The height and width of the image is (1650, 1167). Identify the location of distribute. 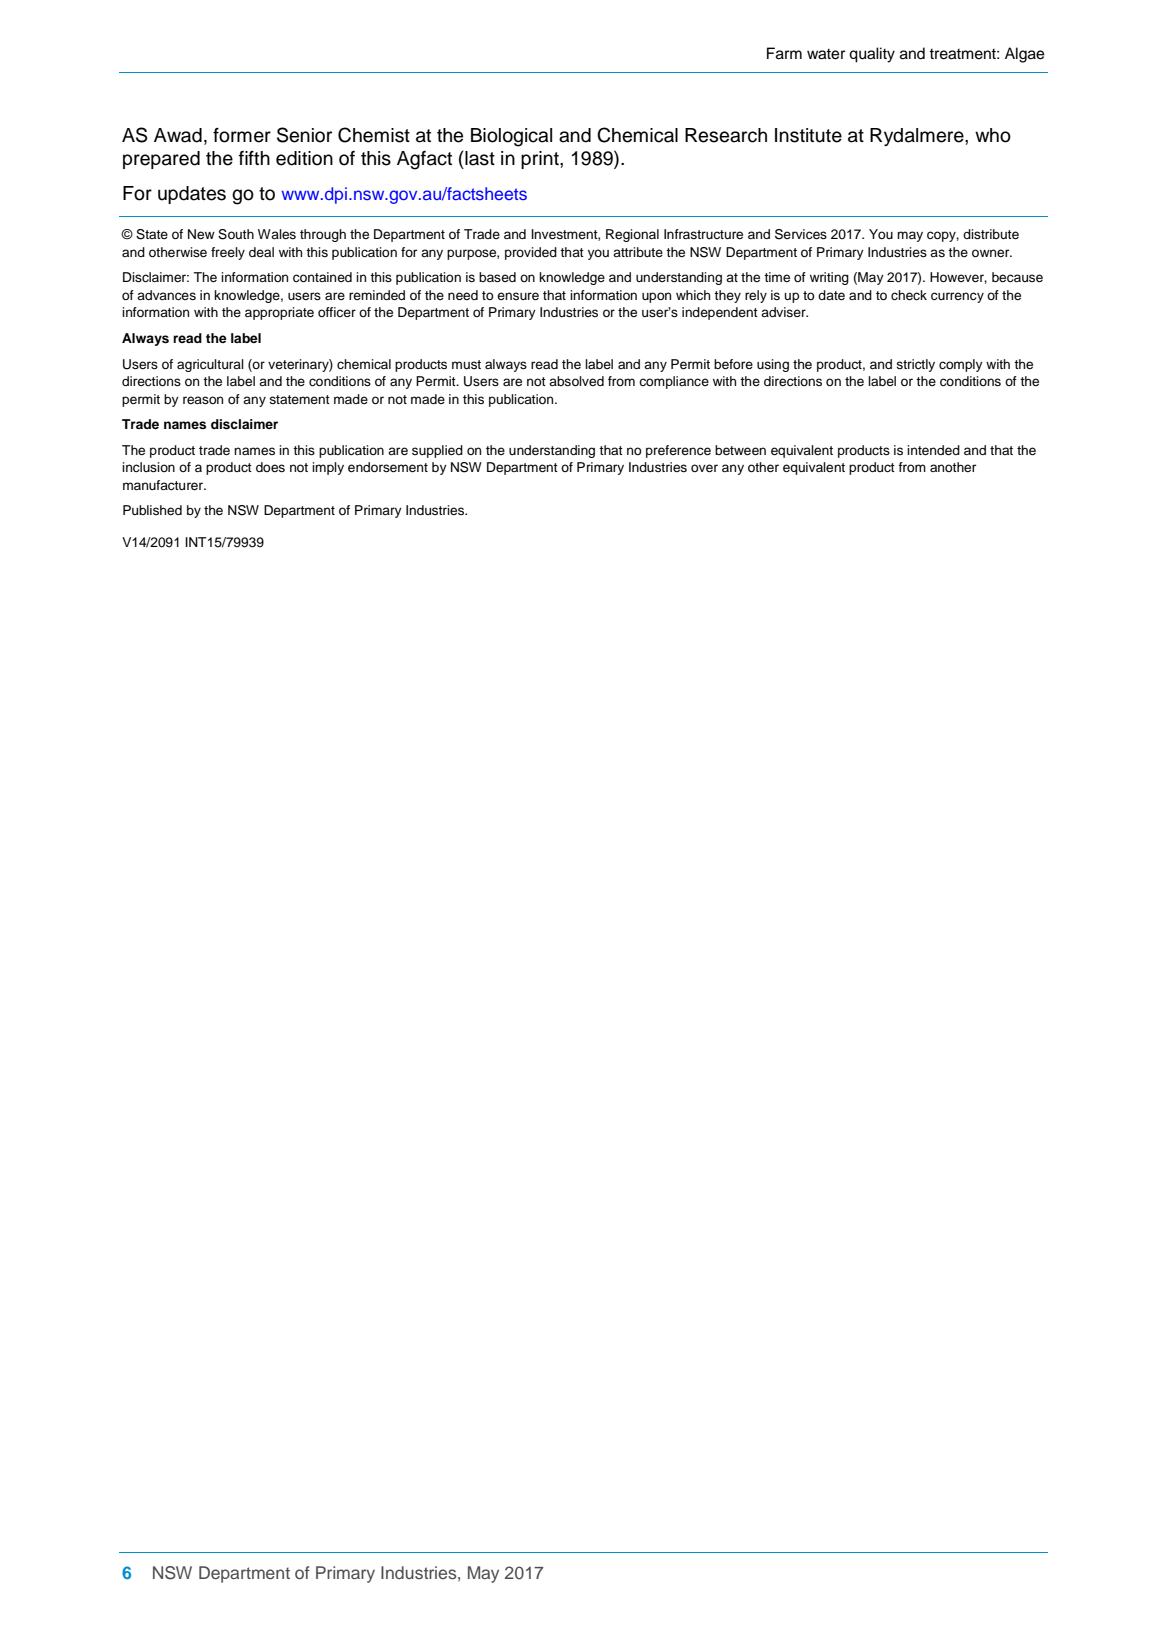
(991, 234).
